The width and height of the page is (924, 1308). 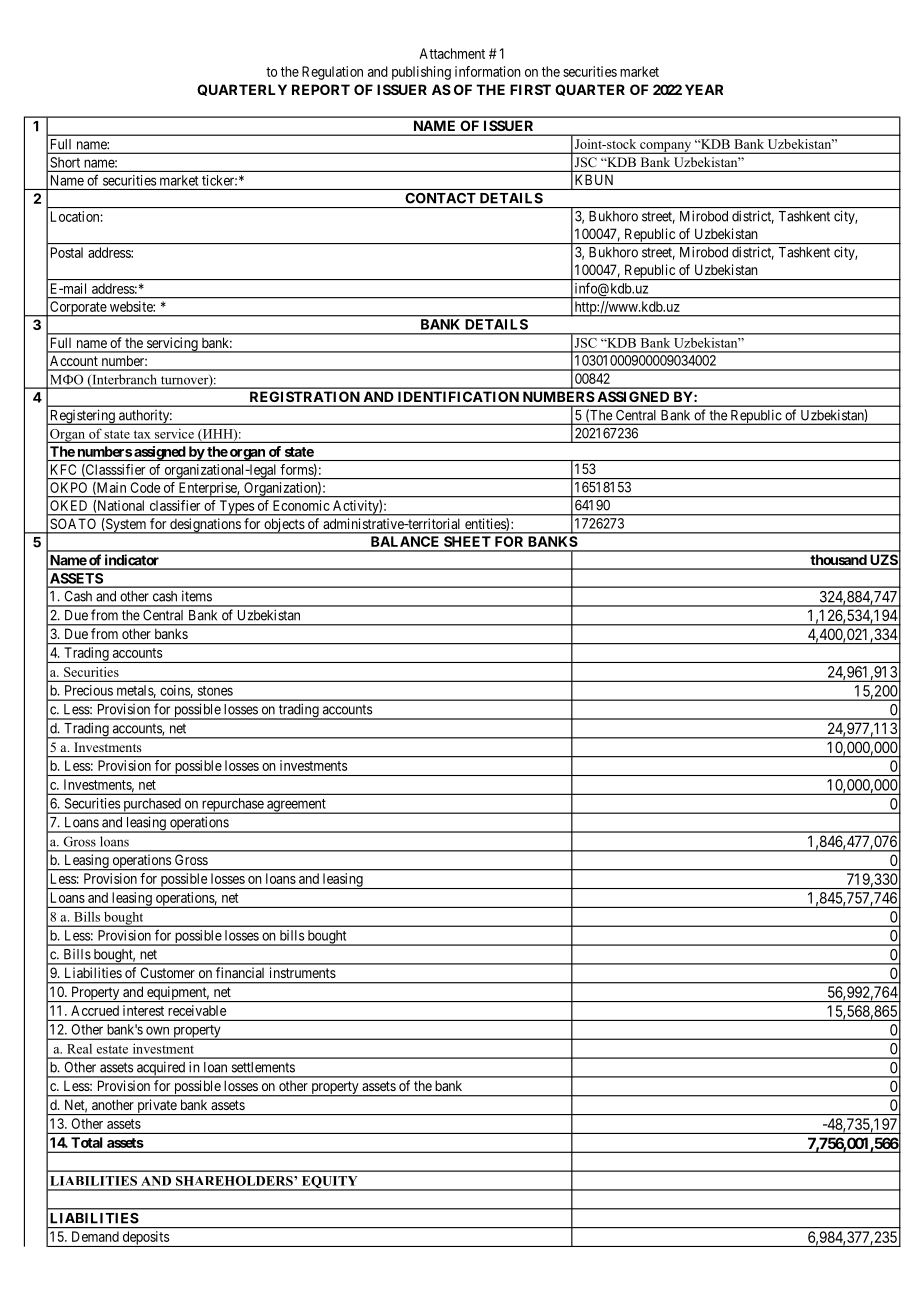 I want to click on stones, so click(x=215, y=691).
